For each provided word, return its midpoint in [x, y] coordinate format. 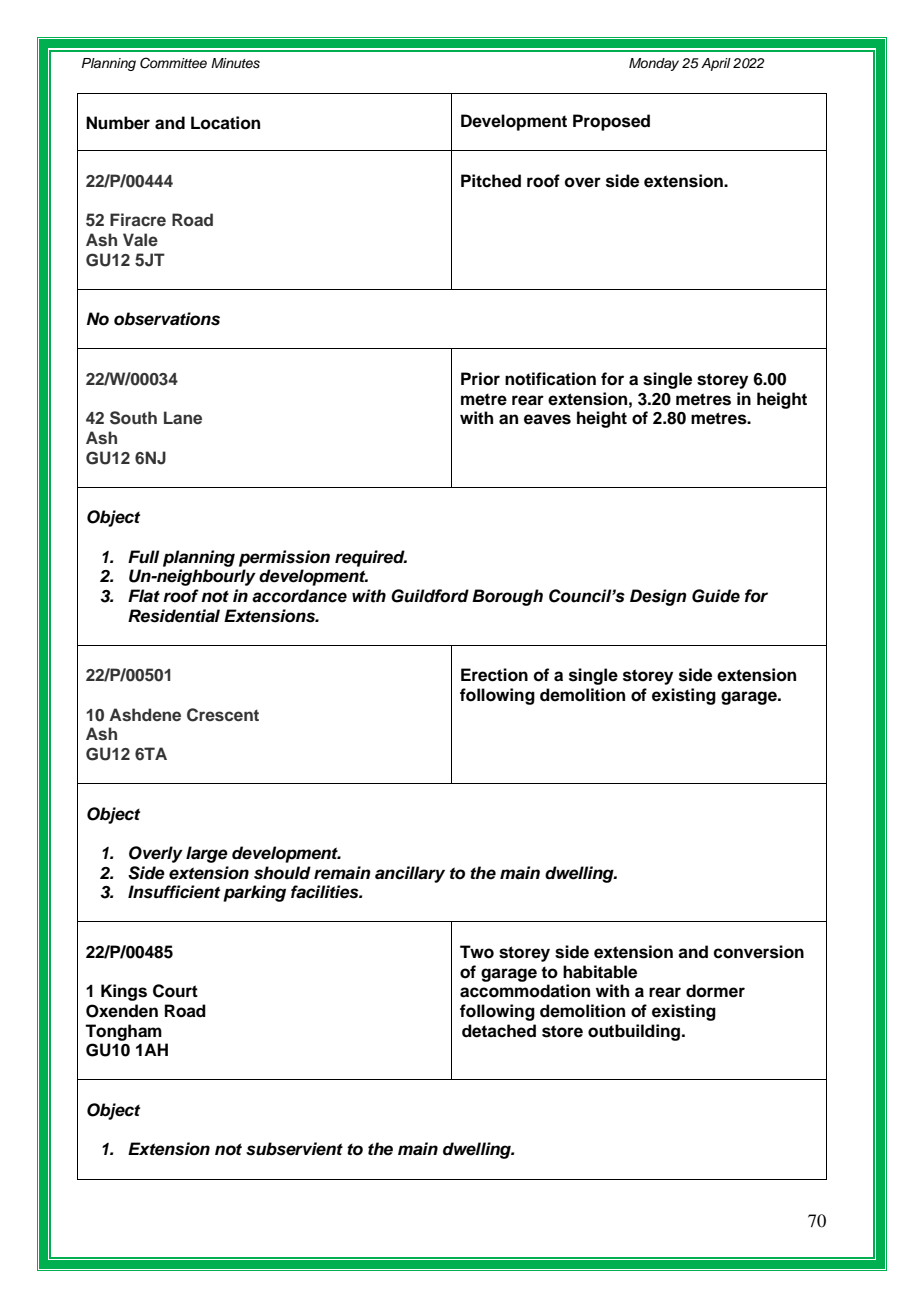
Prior [480, 379]
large [207, 854]
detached [499, 1031]
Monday [654, 64]
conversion [758, 952]
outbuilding [635, 1032]
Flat [144, 596]
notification [550, 379]
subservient [294, 1149]
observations [167, 319]
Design [658, 597]
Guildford [430, 596]
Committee [173, 63]
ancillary [410, 874]
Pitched [491, 181]
